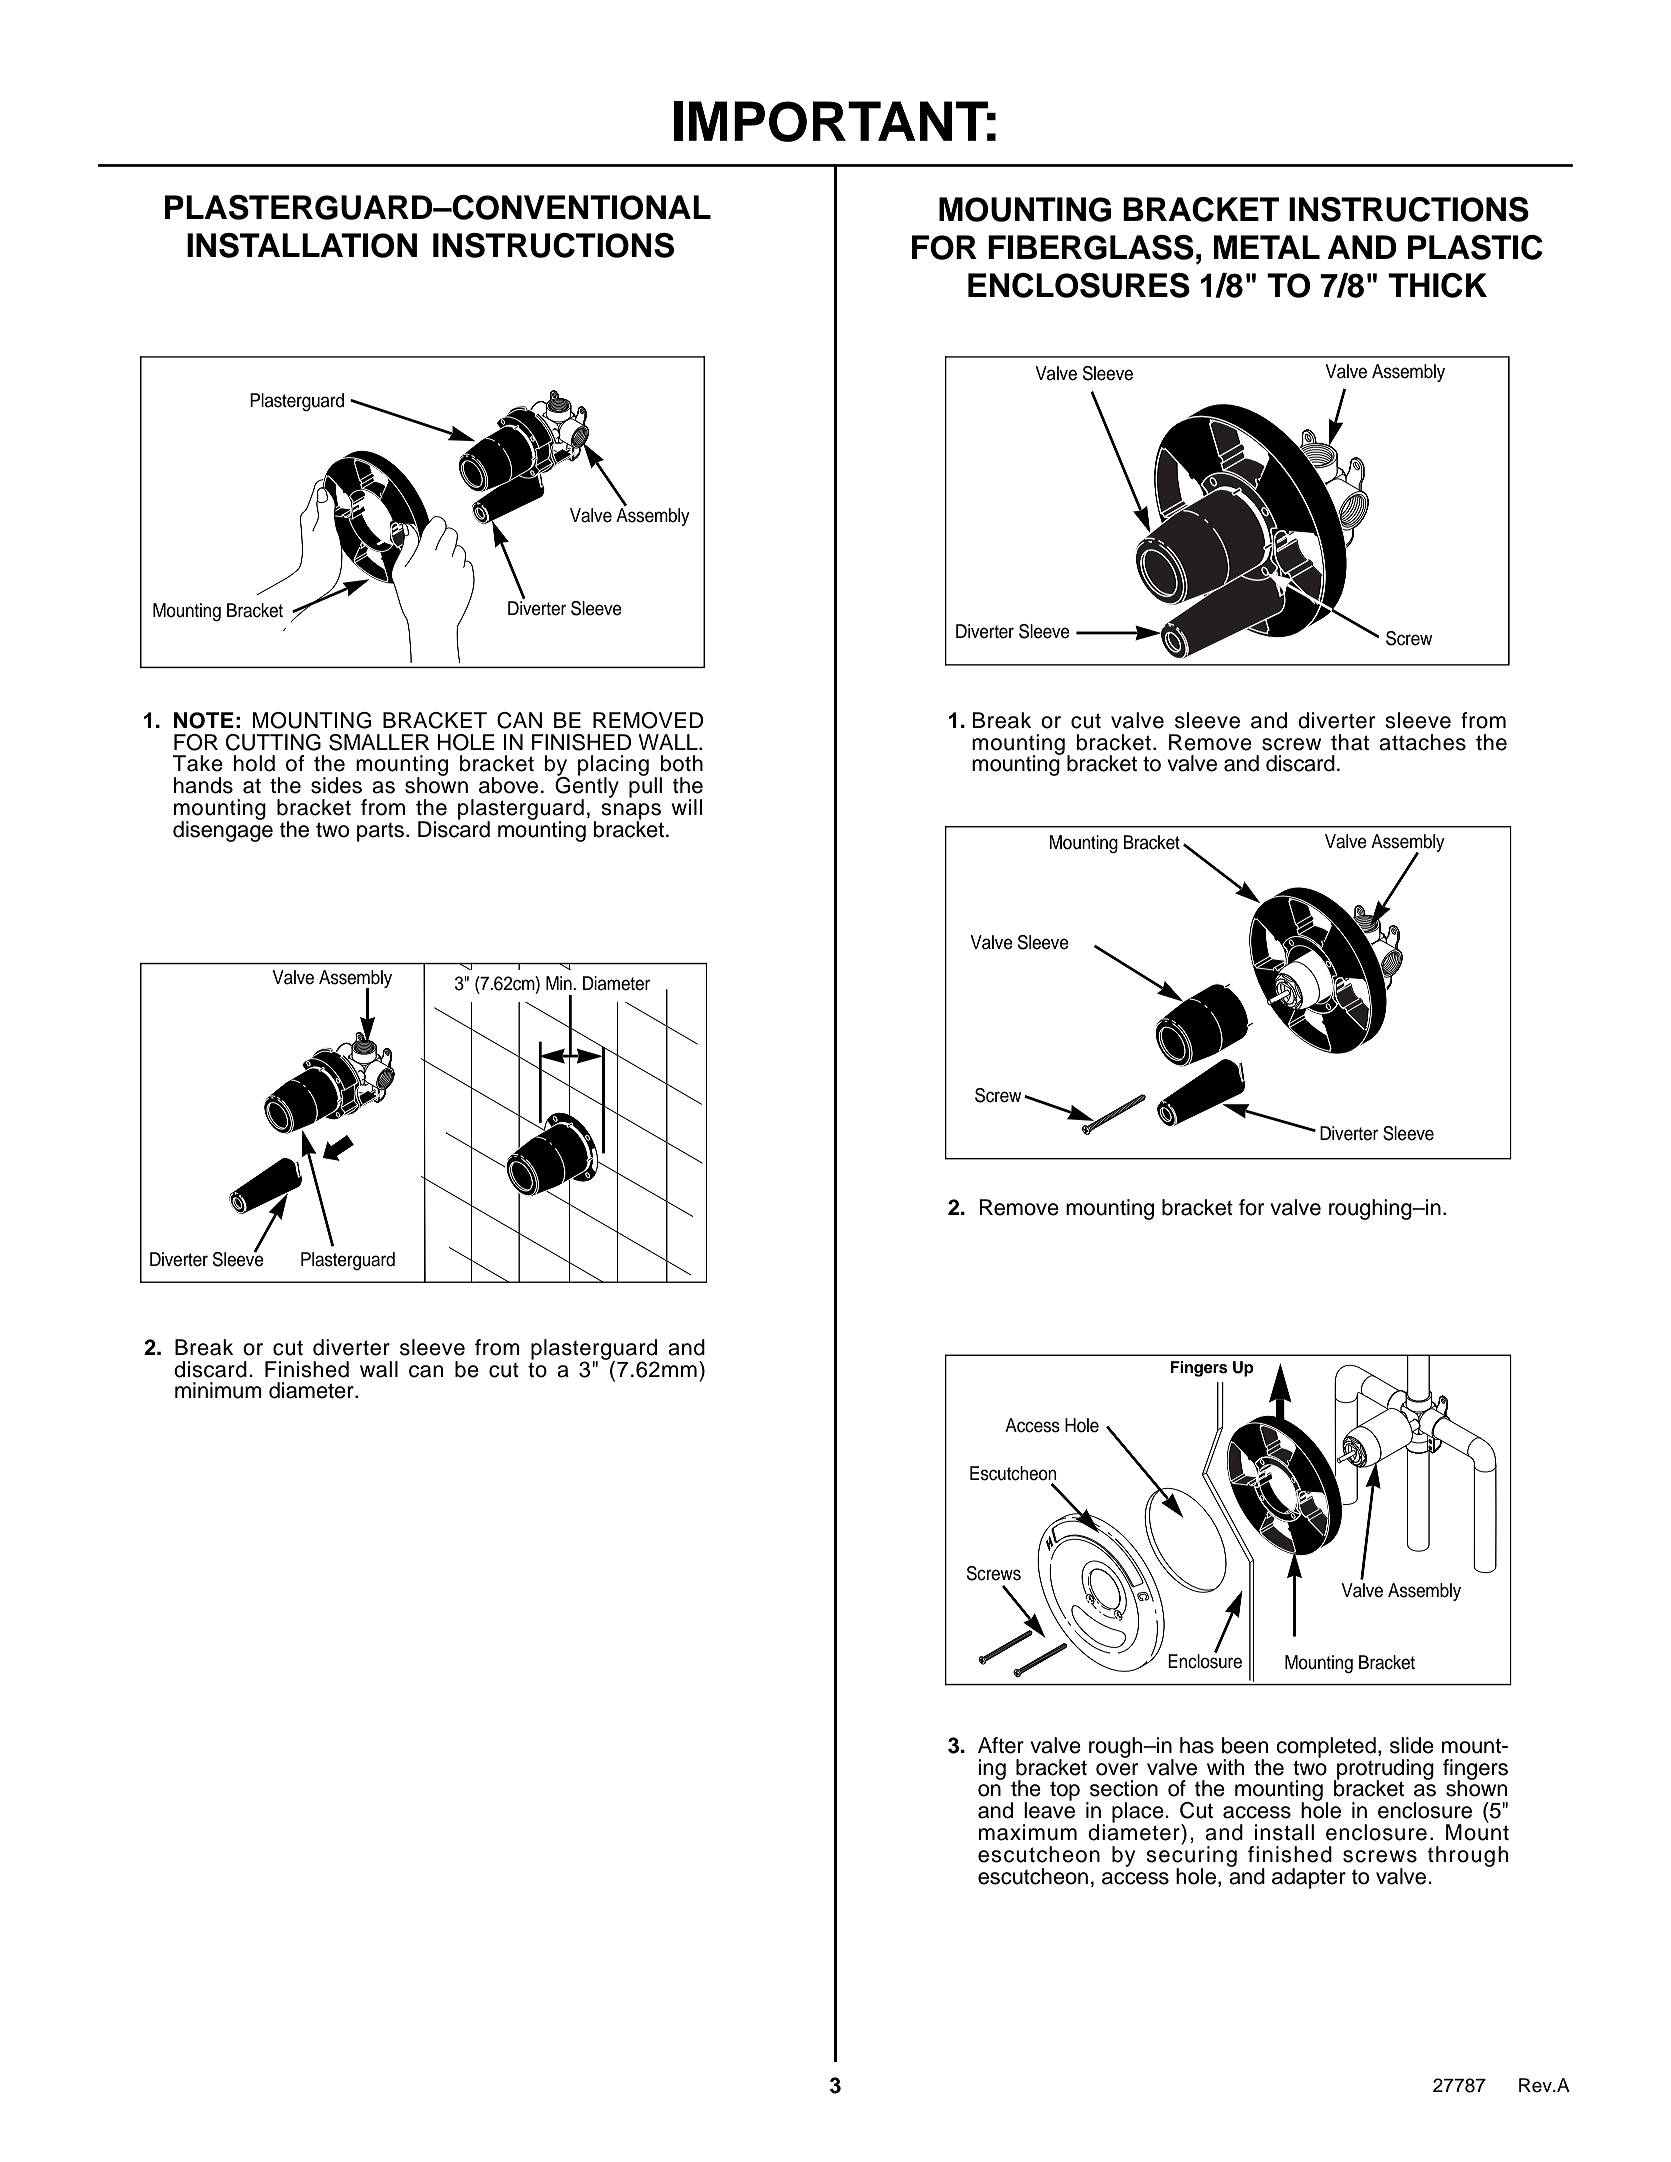  Describe the element at coordinates (1267, 247) in the screenshot. I see `METAL` at that location.
